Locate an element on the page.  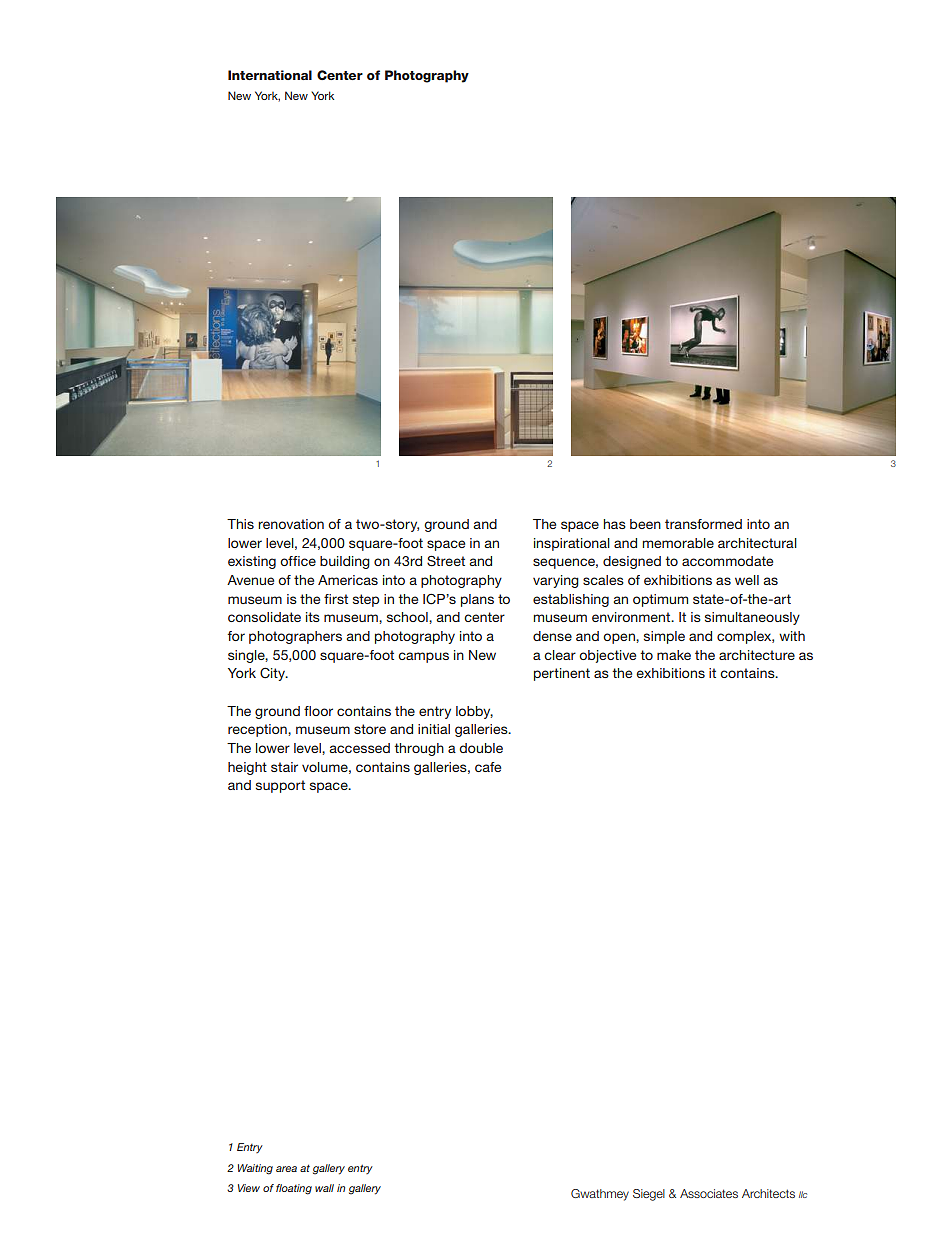
Siegel is located at coordinates (649, 1195).
